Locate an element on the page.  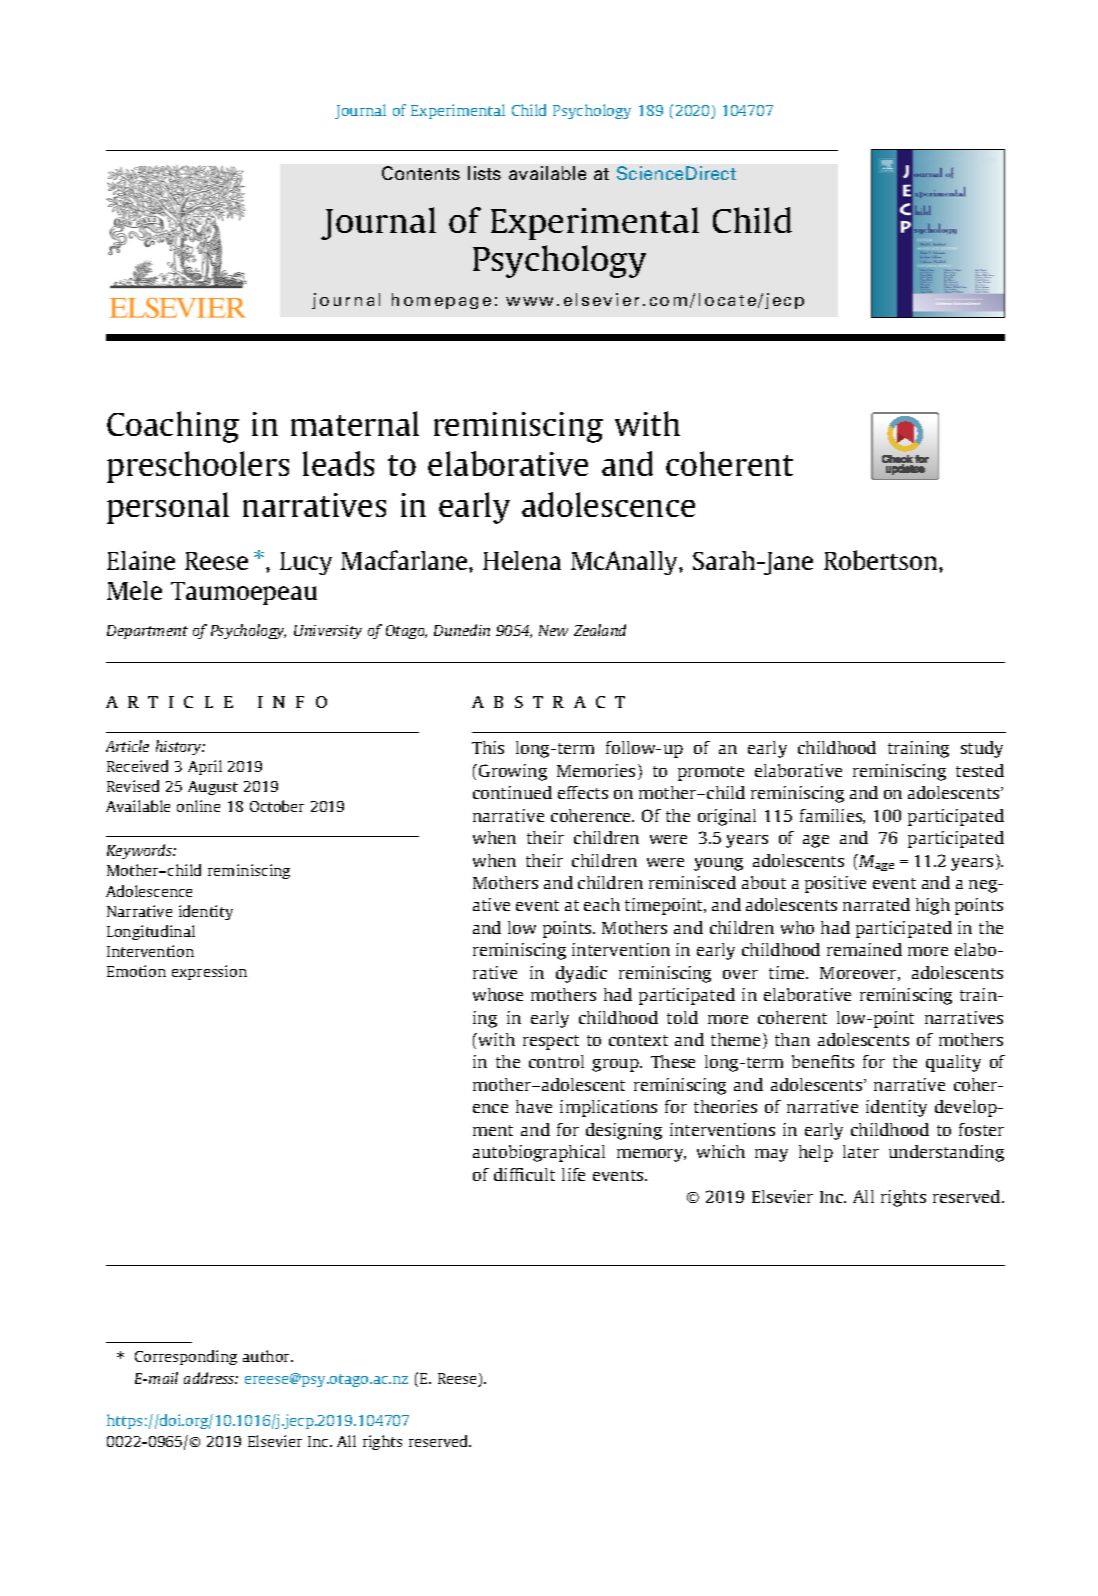
Contents is located at coordinates (421, 173).
